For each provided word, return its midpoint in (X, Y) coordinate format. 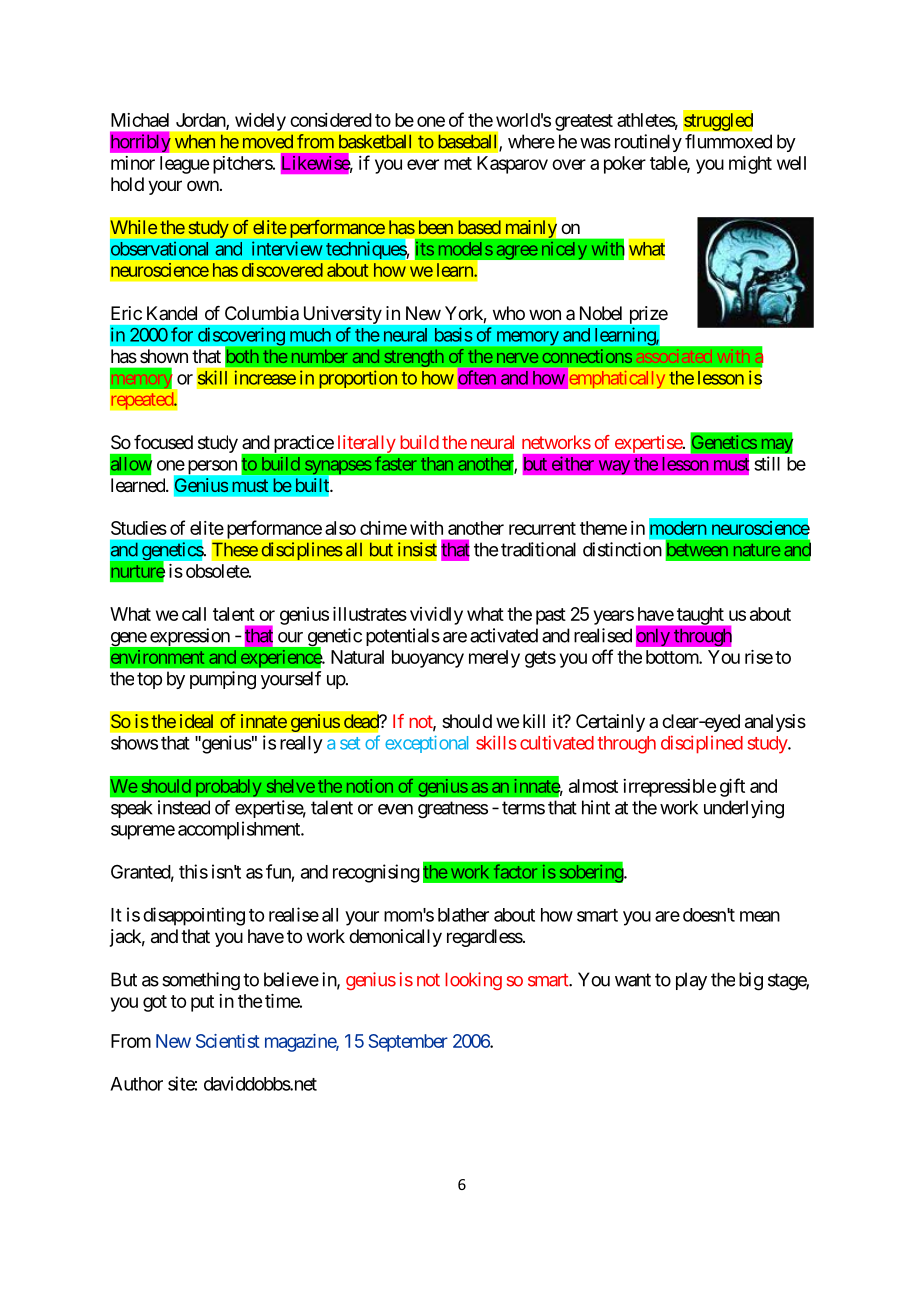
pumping (223, 680)
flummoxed (728, 141)
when (195, 141)
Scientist (228, 1041)
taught (700, 616)
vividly (436, 616)
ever (423, 164)
